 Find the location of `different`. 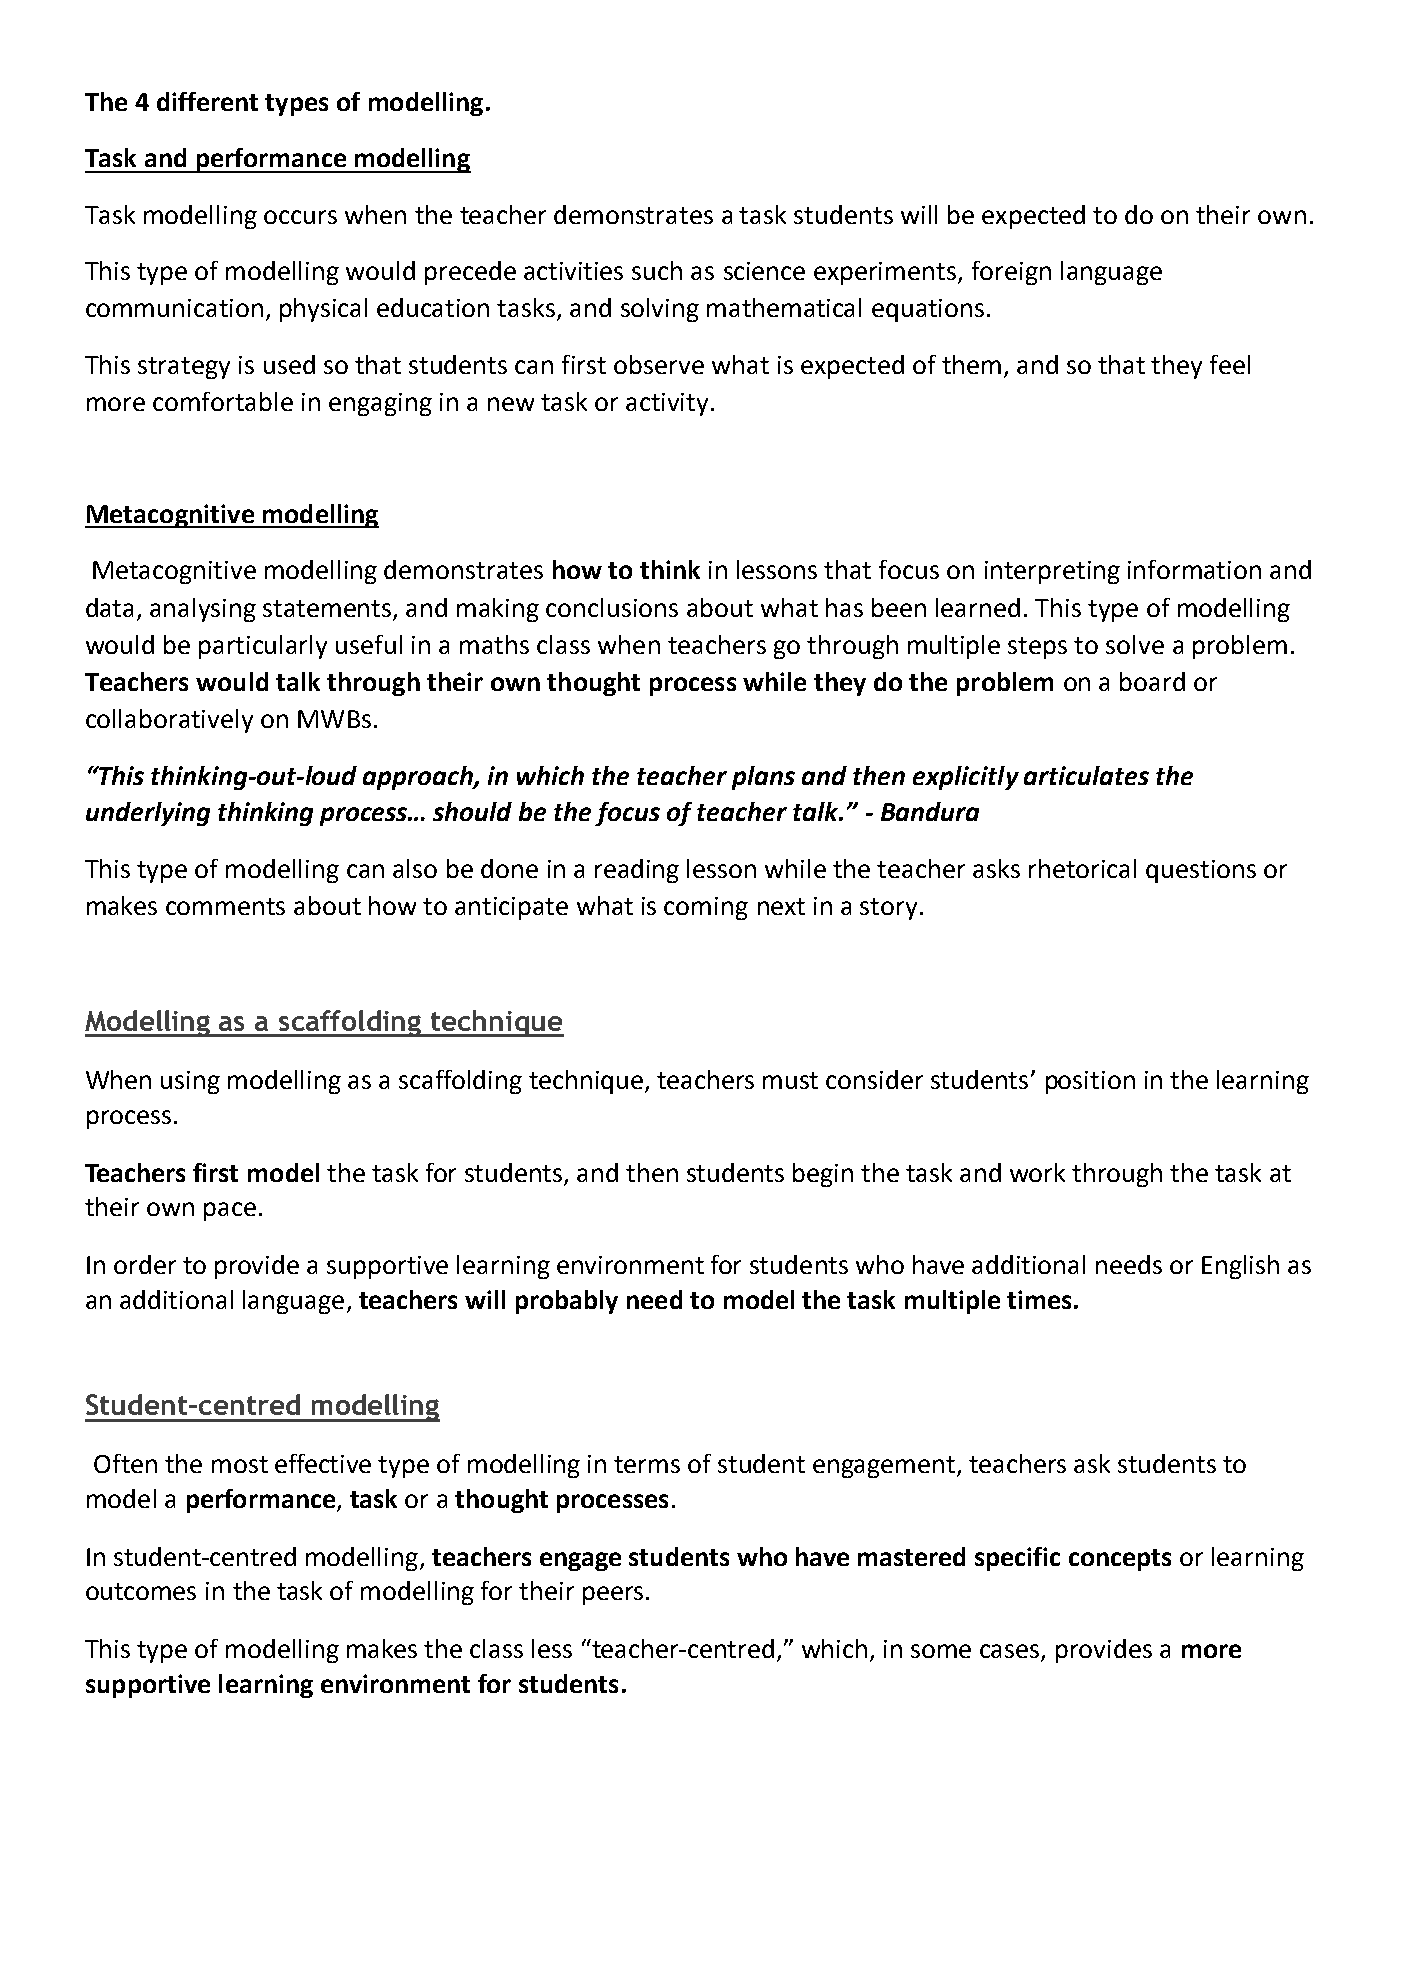

different is located at coordinates (207, 101).
